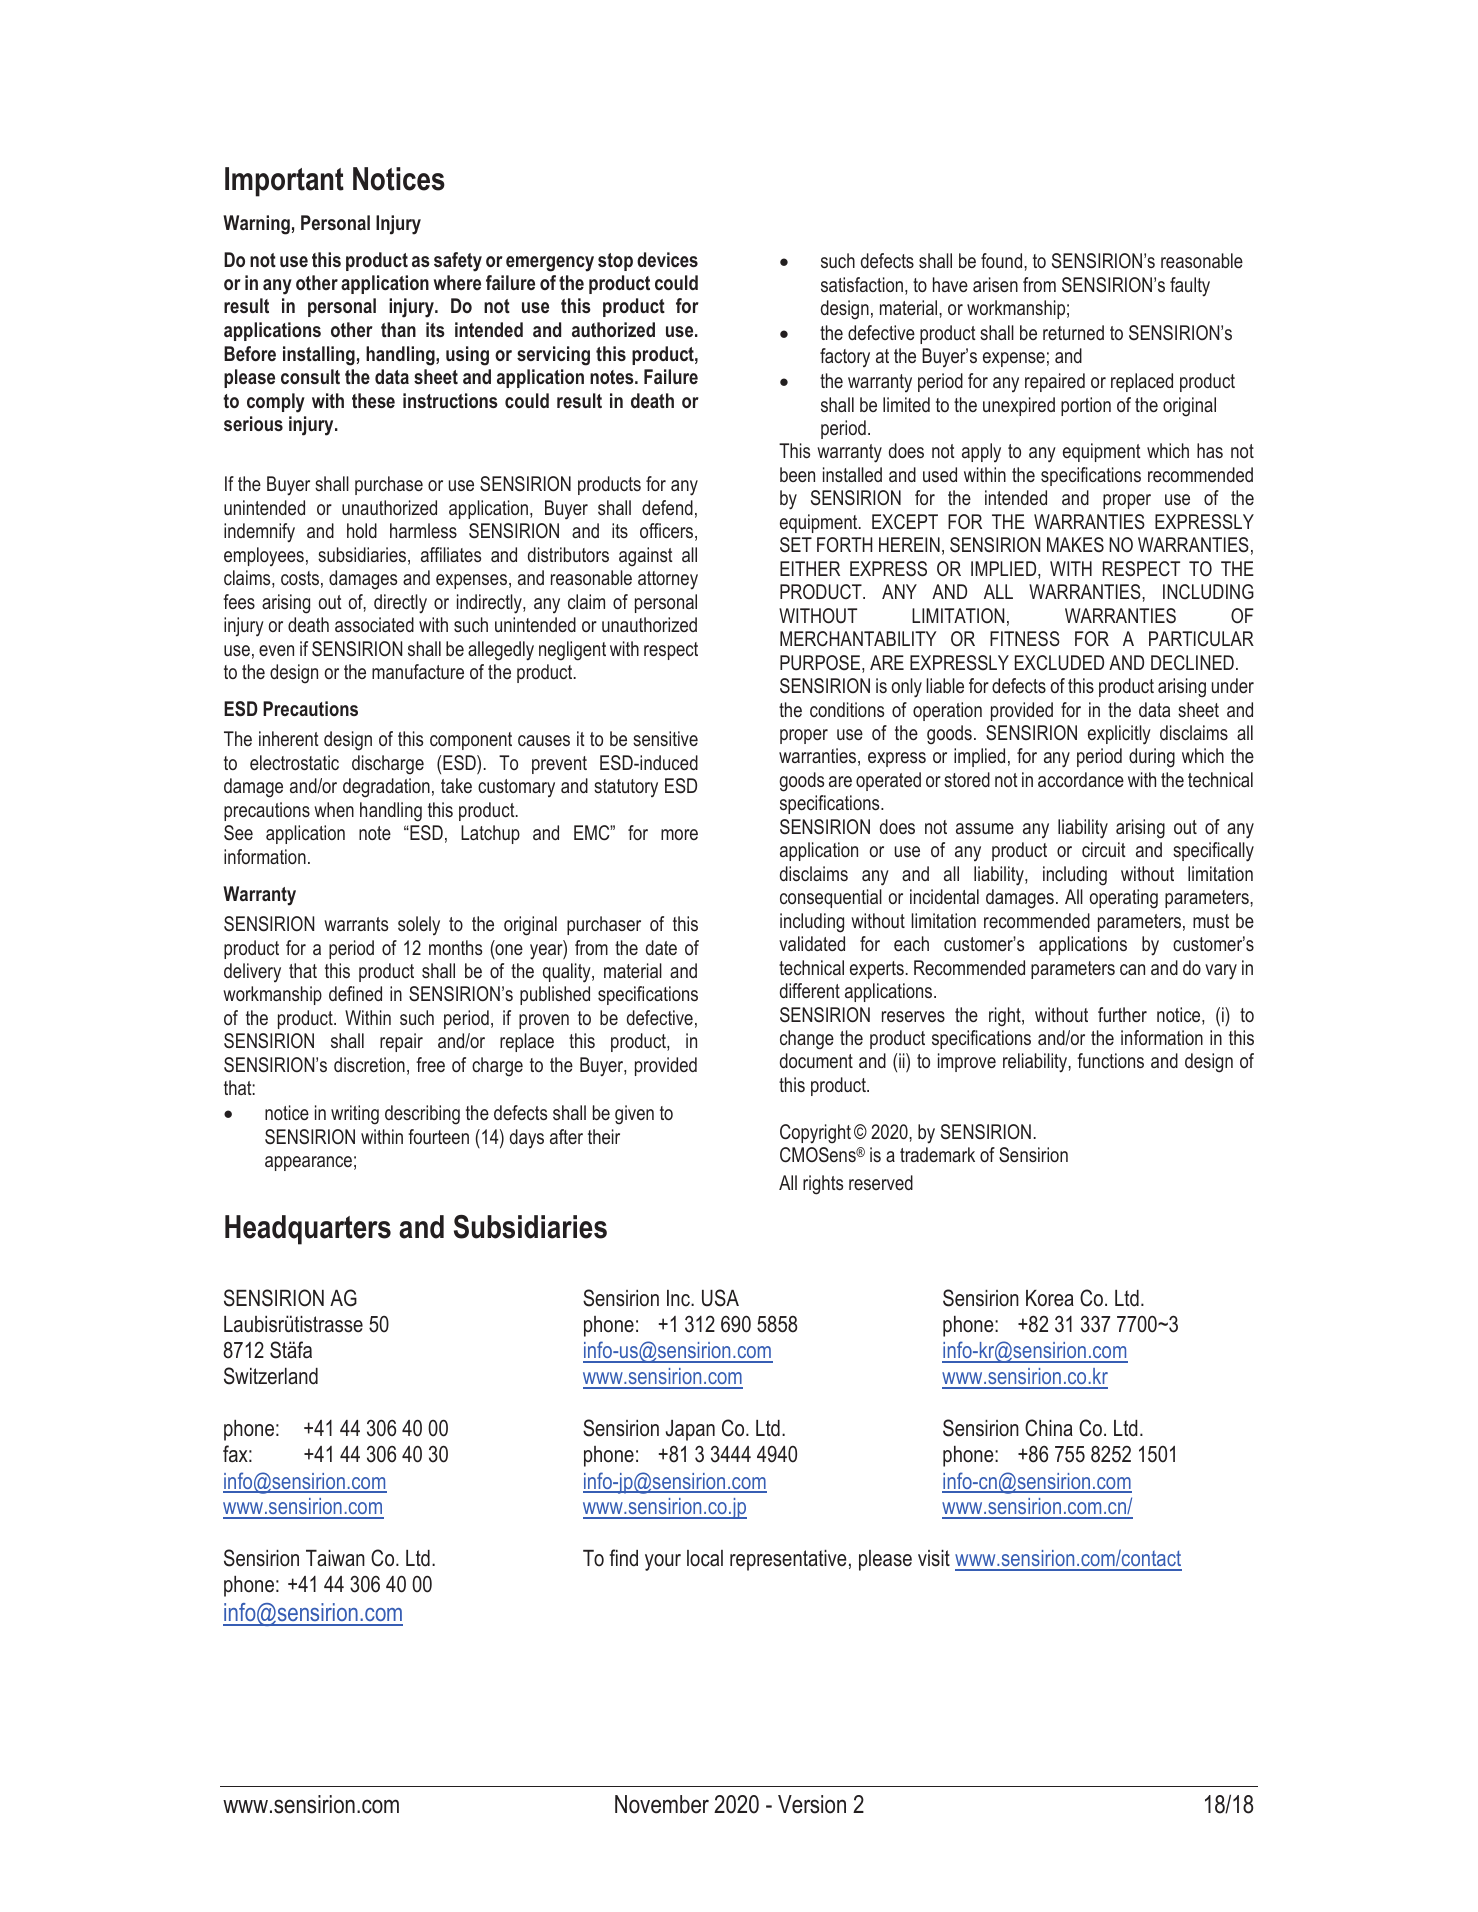  What do you see at coordinates (720, 1298) in the screenshot?
I see `USA` at bounding box center [720, 1298].
